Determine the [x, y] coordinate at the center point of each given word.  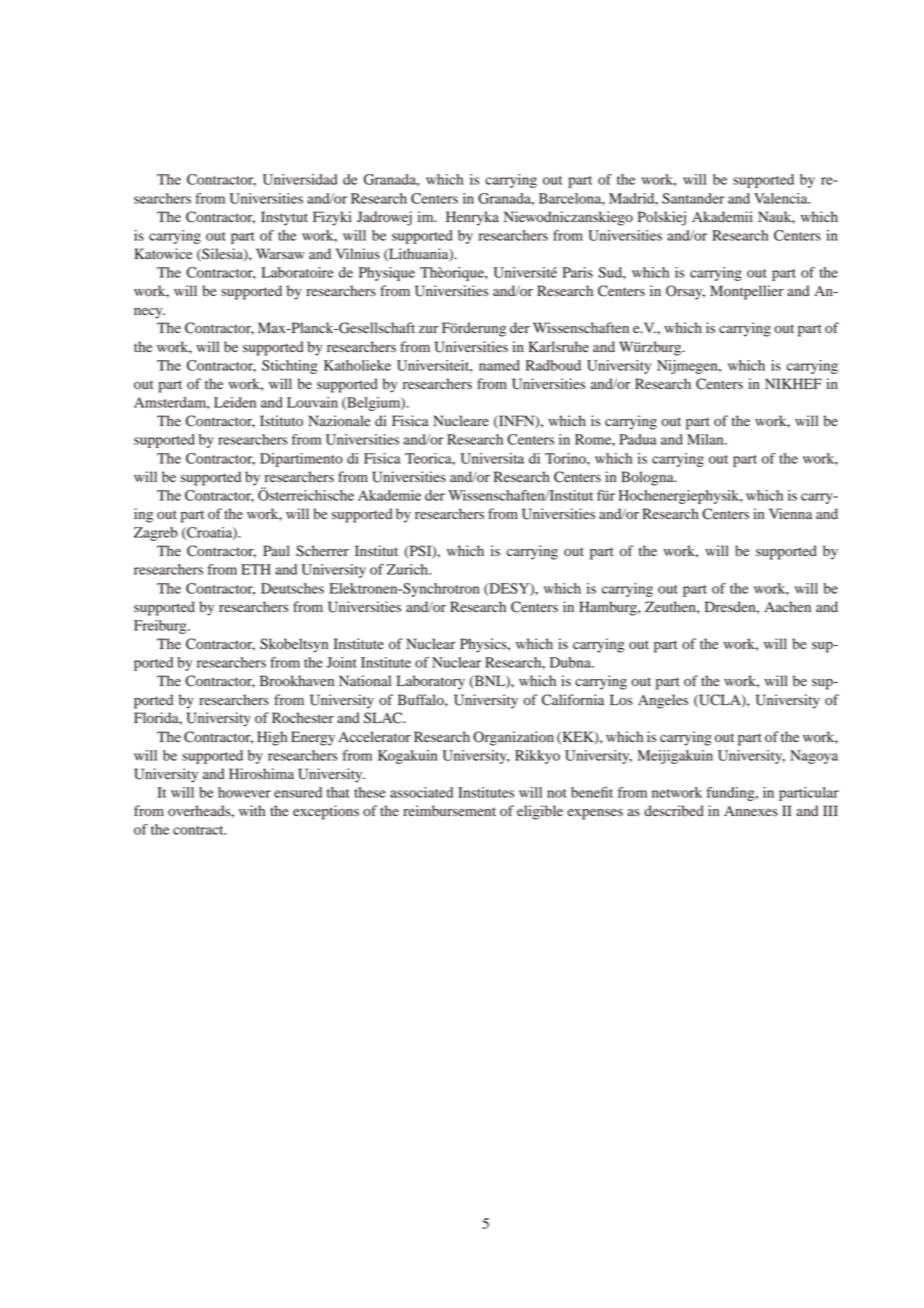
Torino [566, 458]
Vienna [790, 513]
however [244, 792]
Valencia [782, 198]
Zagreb [156, 534]
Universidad [300, 179]
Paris [578, 272]
